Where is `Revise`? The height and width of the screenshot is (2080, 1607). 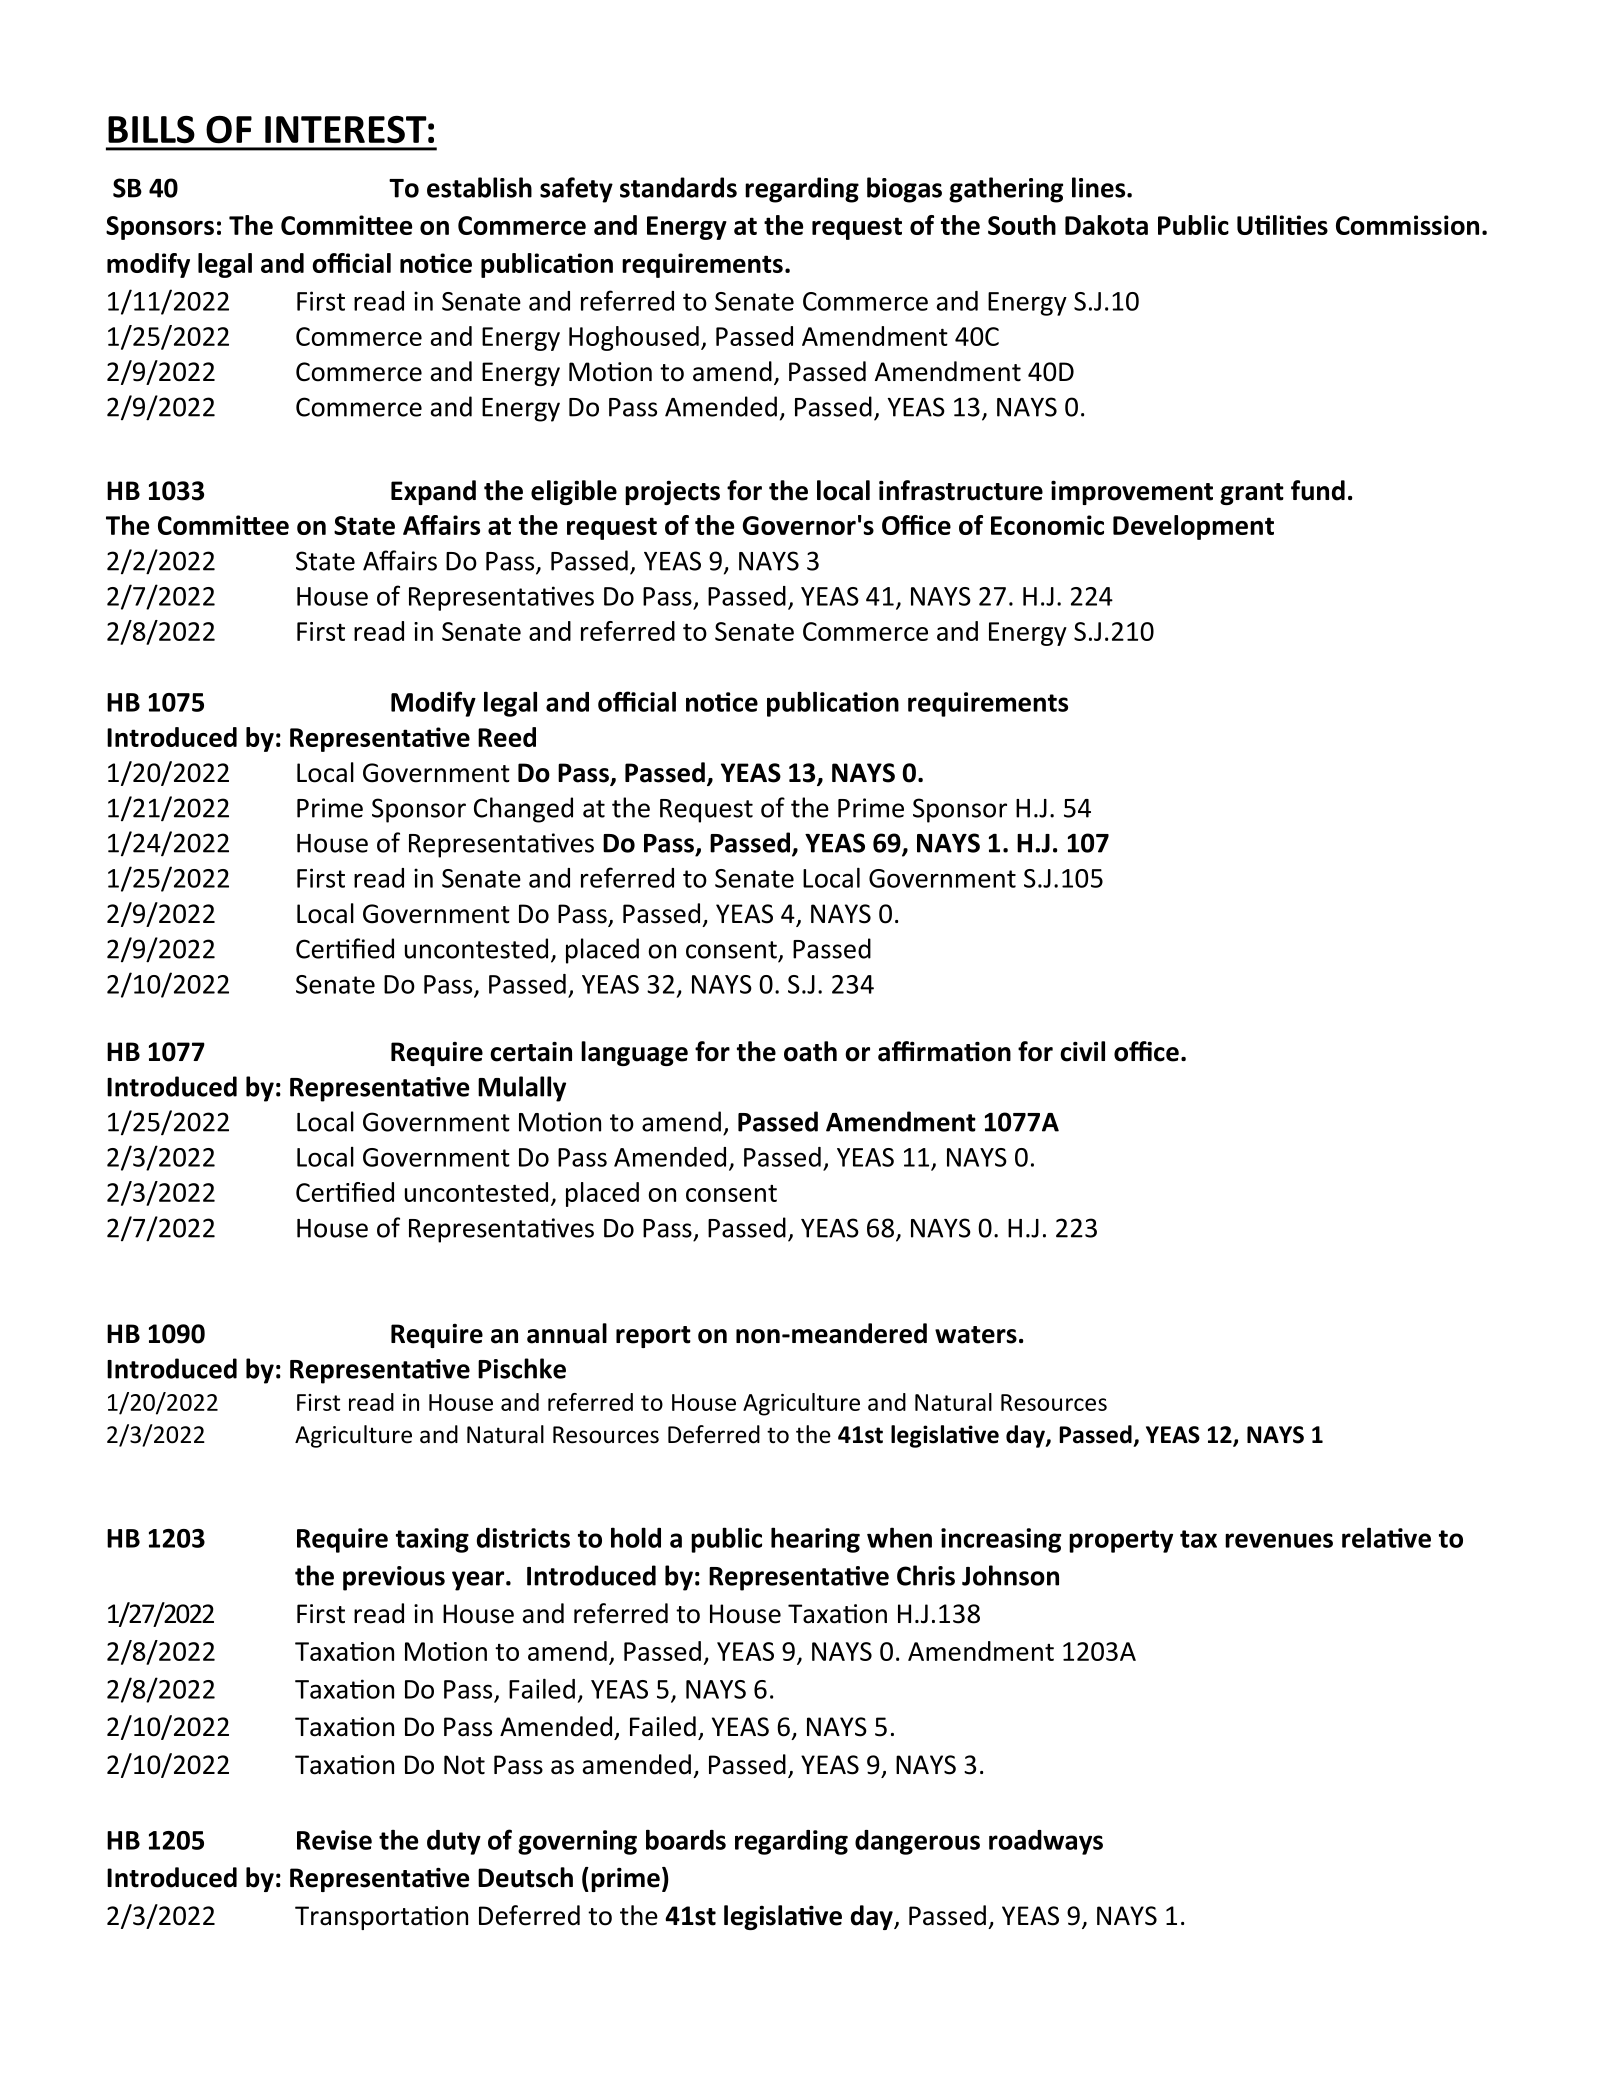
Revise is located at coordinates (334, 1840).
